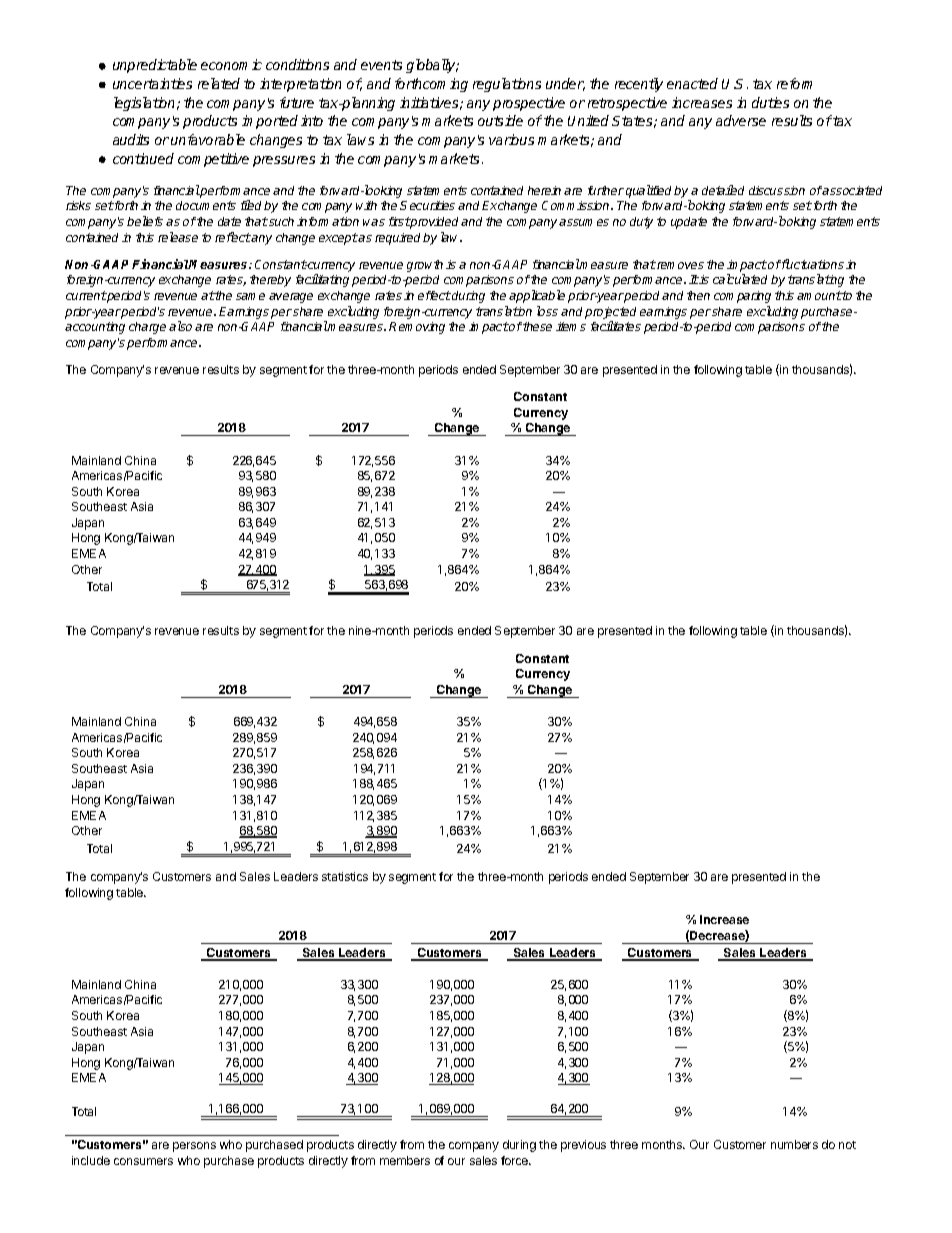 Image resolution: width=952 pixels, height=1233 pixels. What do you see at coordinates (250, 296) in the image?
I see `same` at bounding box center [250, 296].
